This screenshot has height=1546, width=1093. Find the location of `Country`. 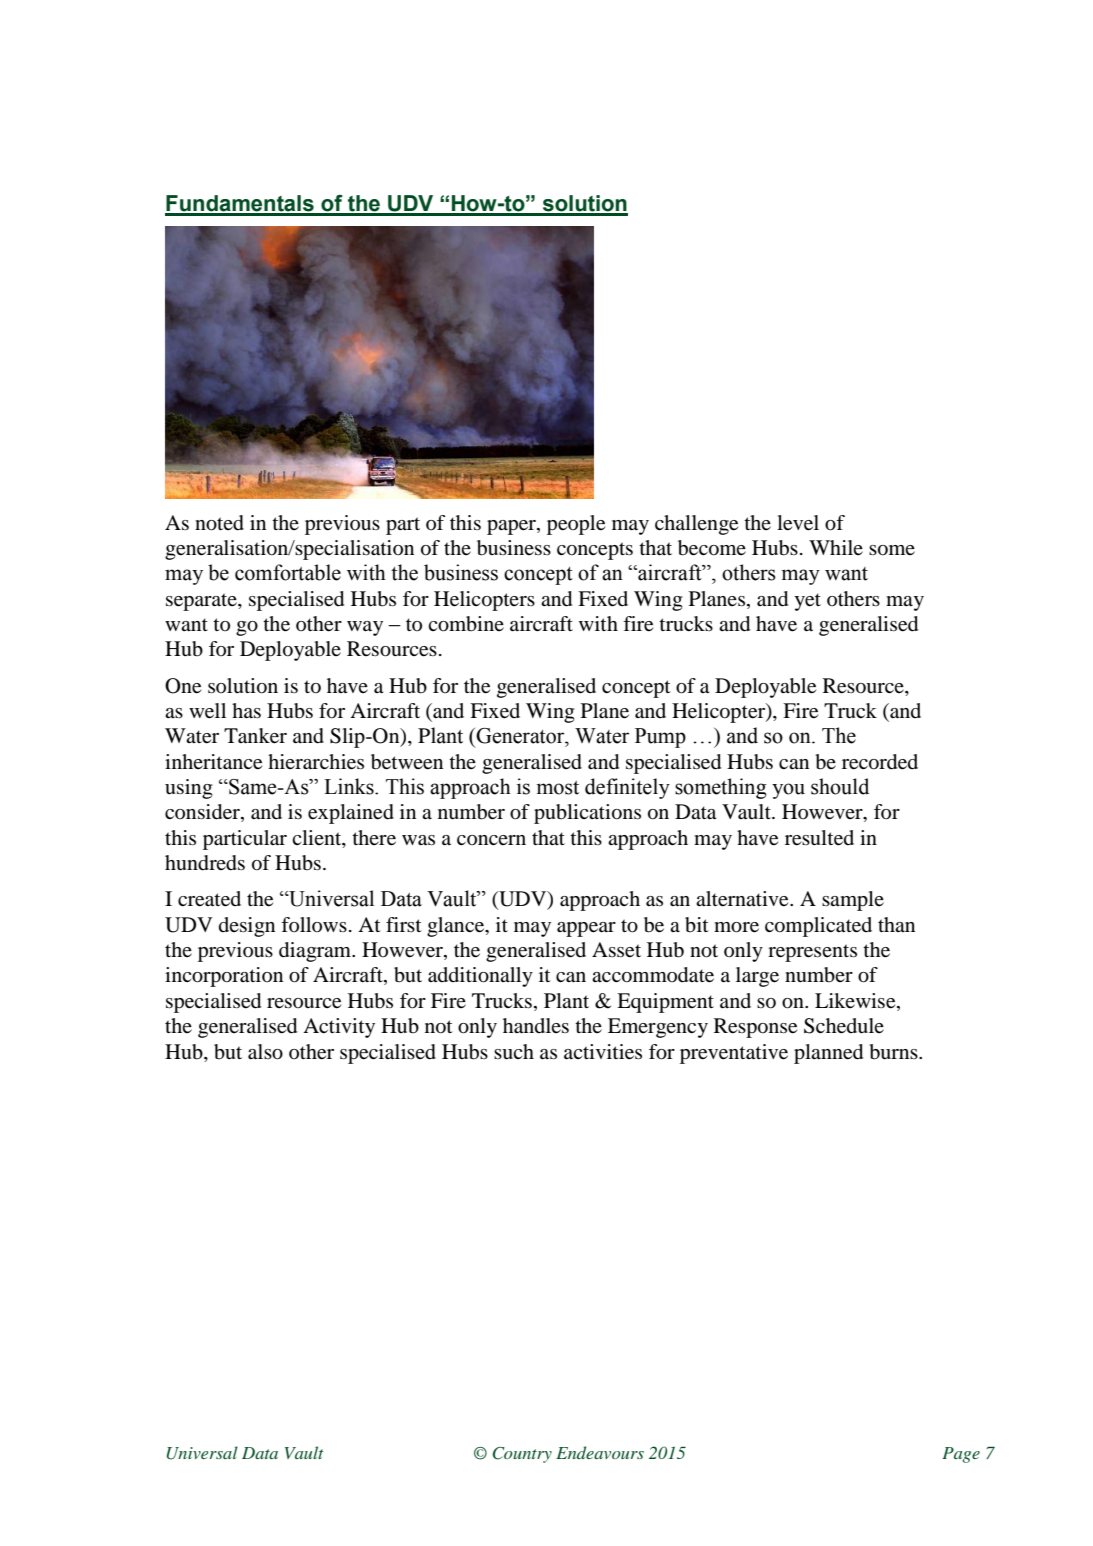

Country is located at coordinates (522, 1455).
